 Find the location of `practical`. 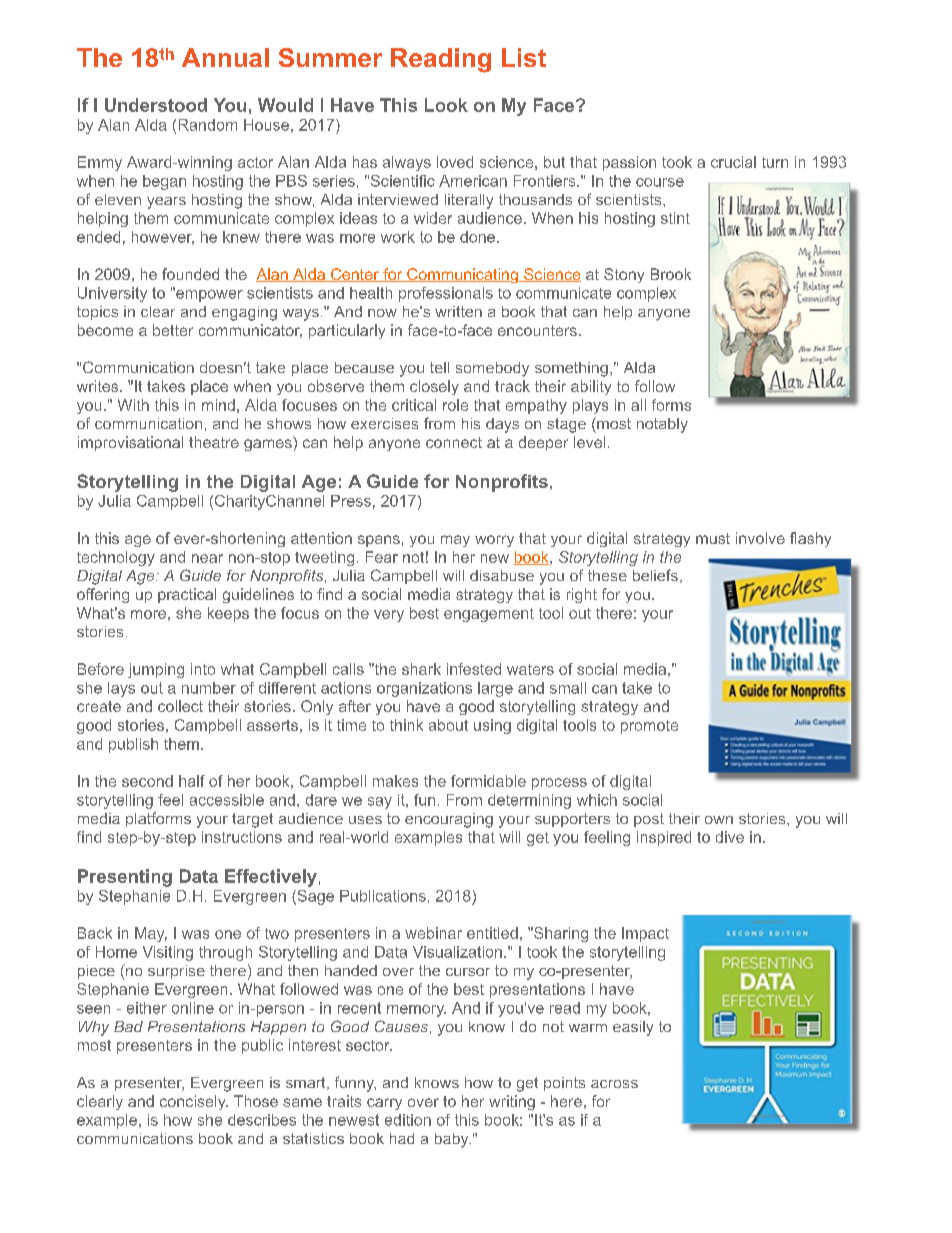

practical is located at coordinates (187, 595).
